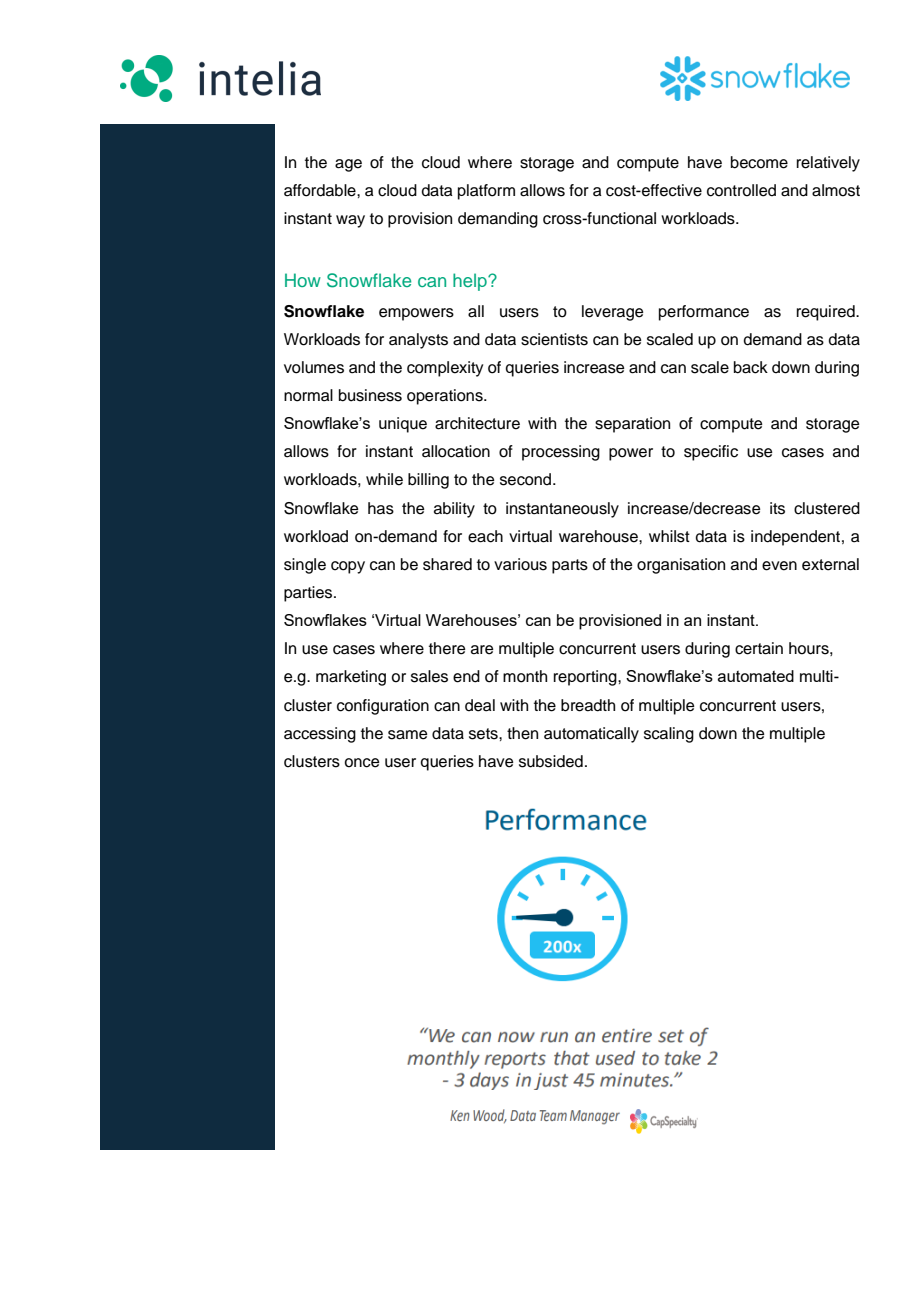  Describe the element at coordinates (561, 453) in the screenshot. I see `processing` at that location.
